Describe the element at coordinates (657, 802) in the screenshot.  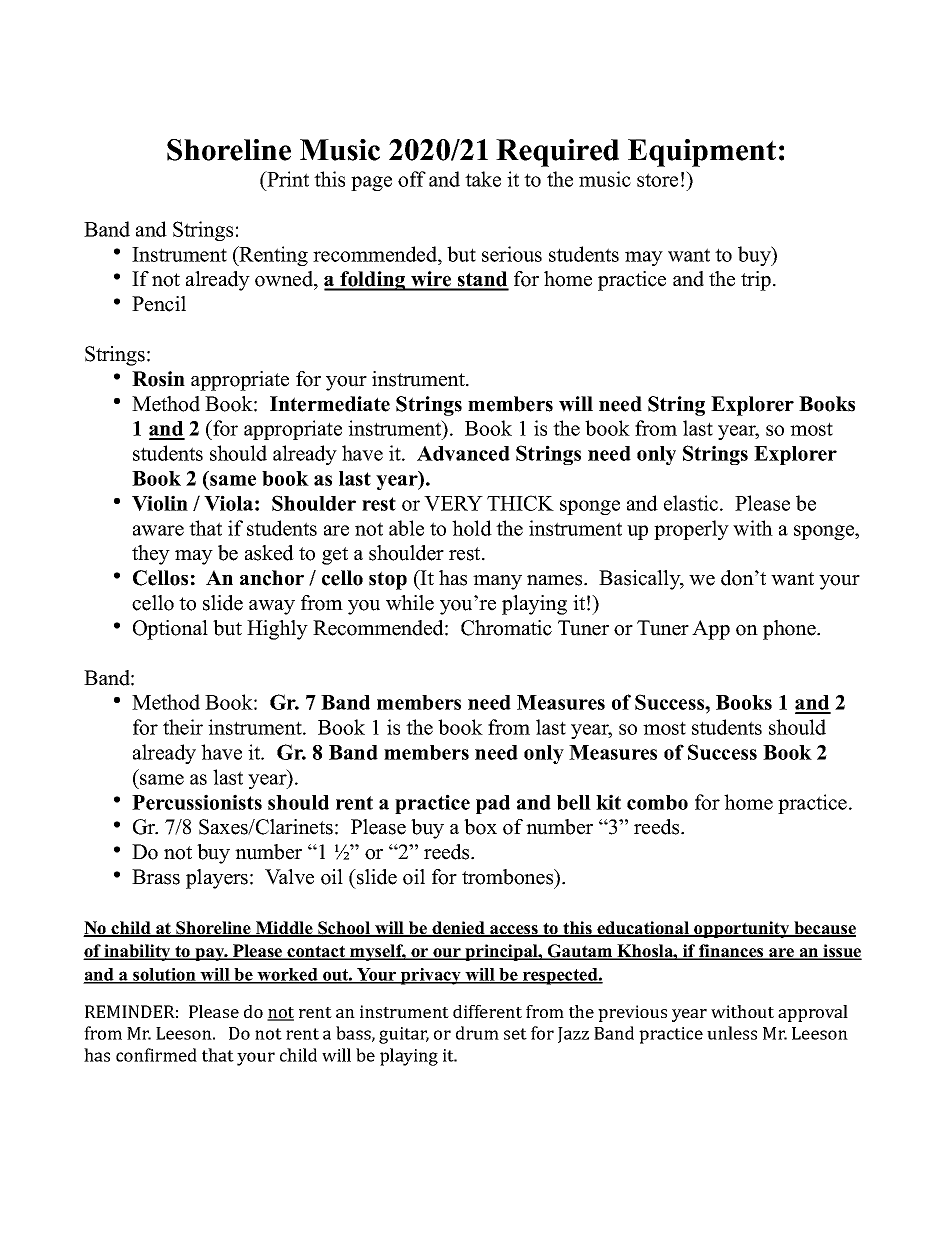
I see `combo` at that location.
